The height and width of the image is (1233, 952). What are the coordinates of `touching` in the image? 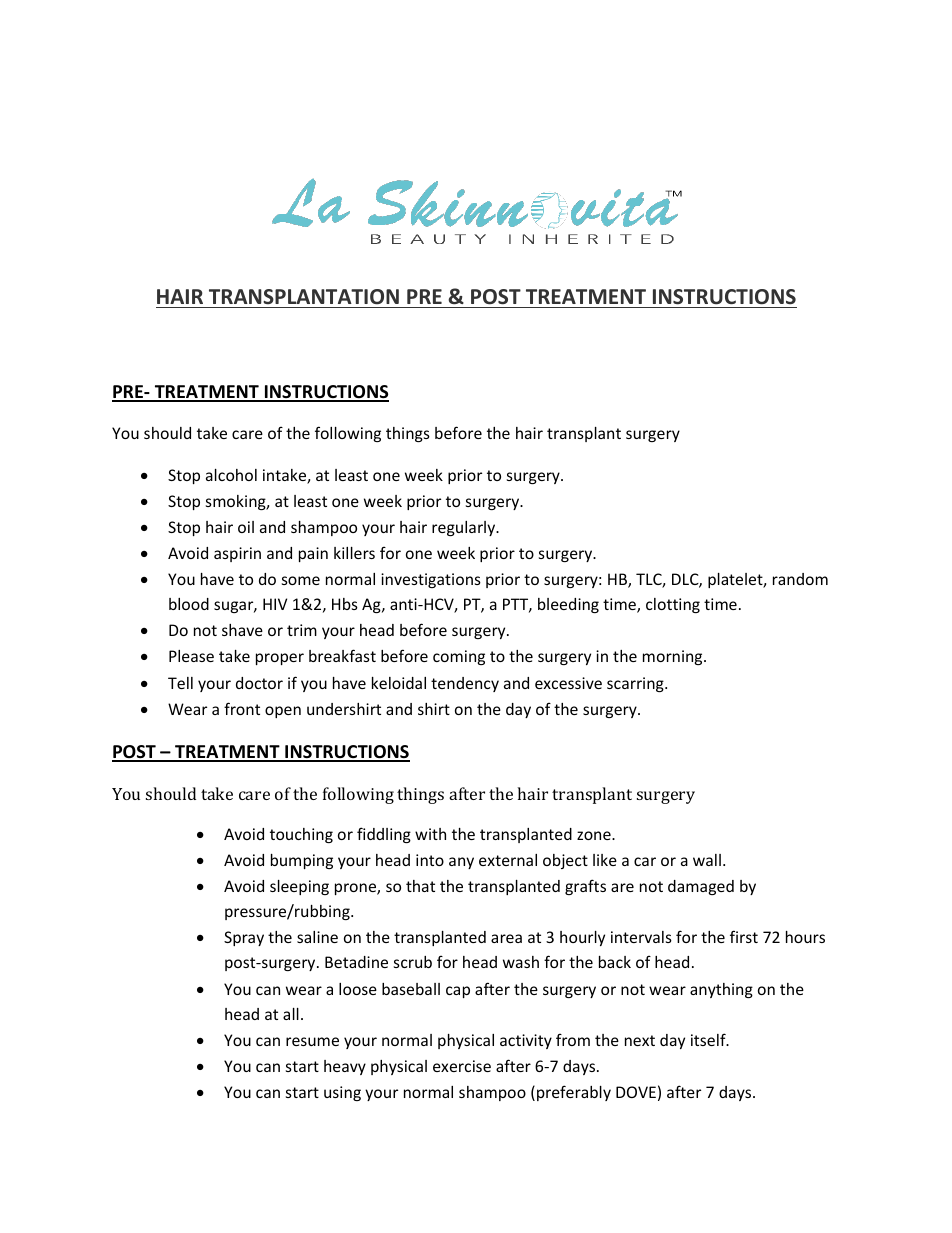 It's located at (301, 835).
